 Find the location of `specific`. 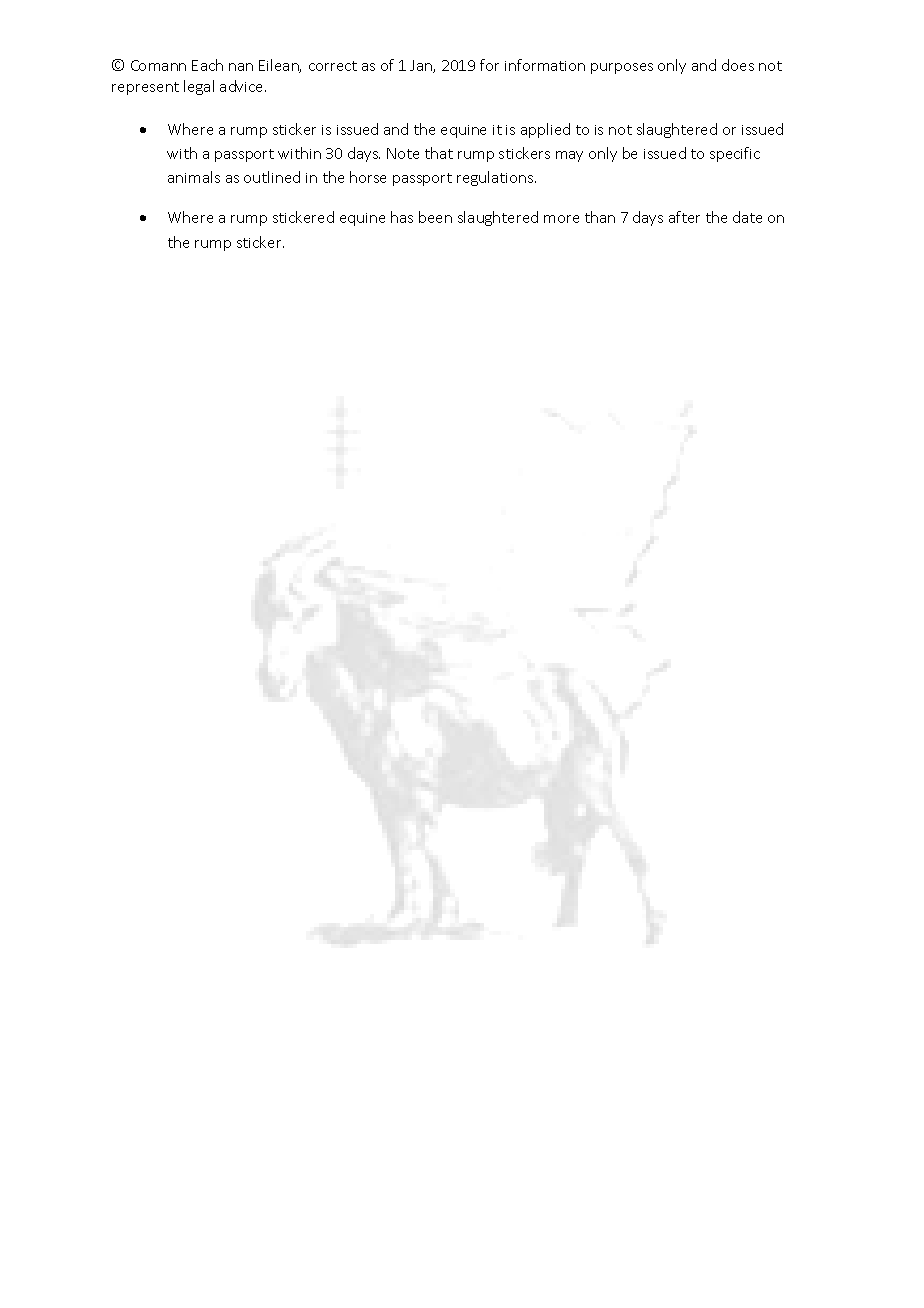

specific is located at coordinates (735, 154).
